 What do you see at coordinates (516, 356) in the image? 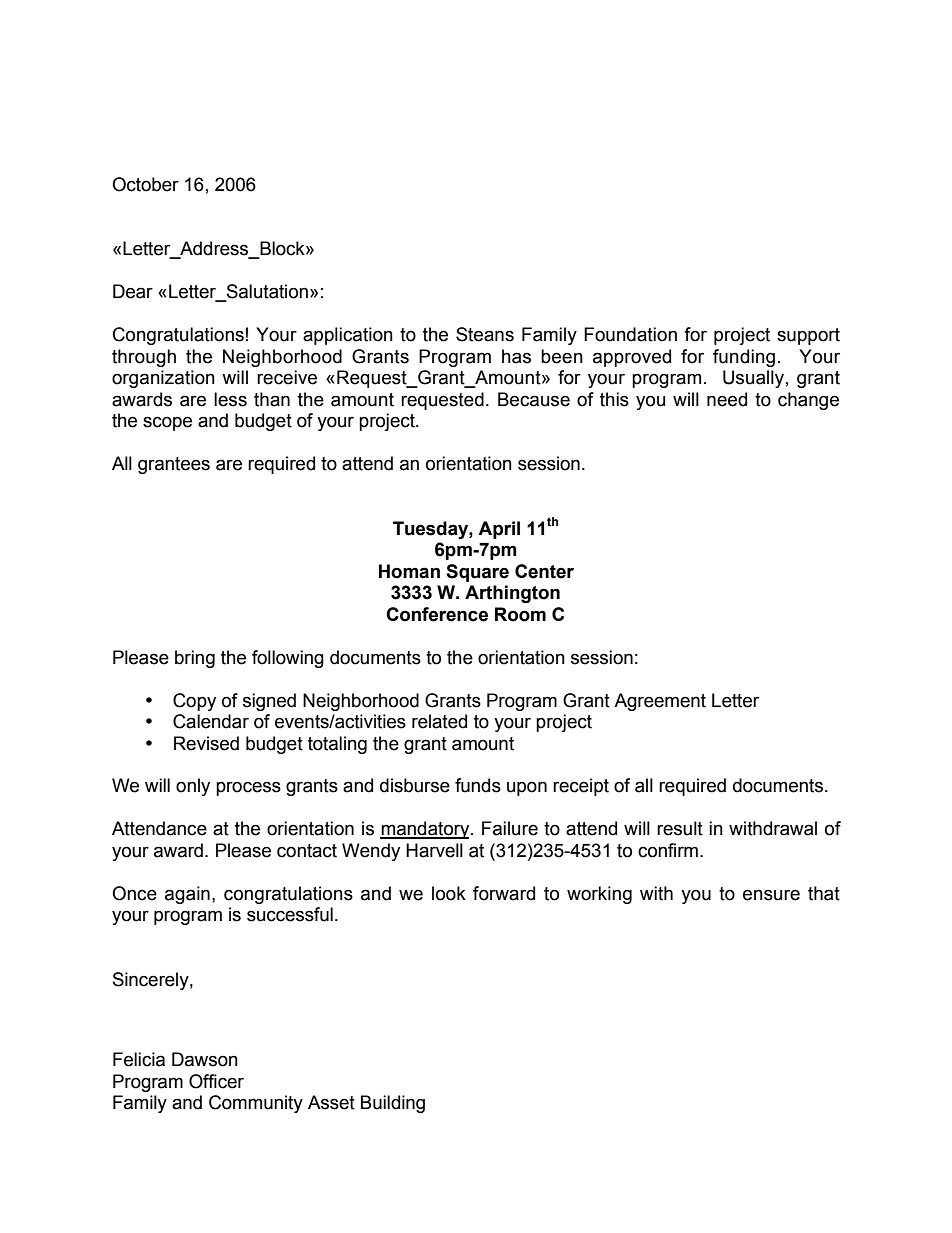
I see `has` at bounding box center [516, 356].
